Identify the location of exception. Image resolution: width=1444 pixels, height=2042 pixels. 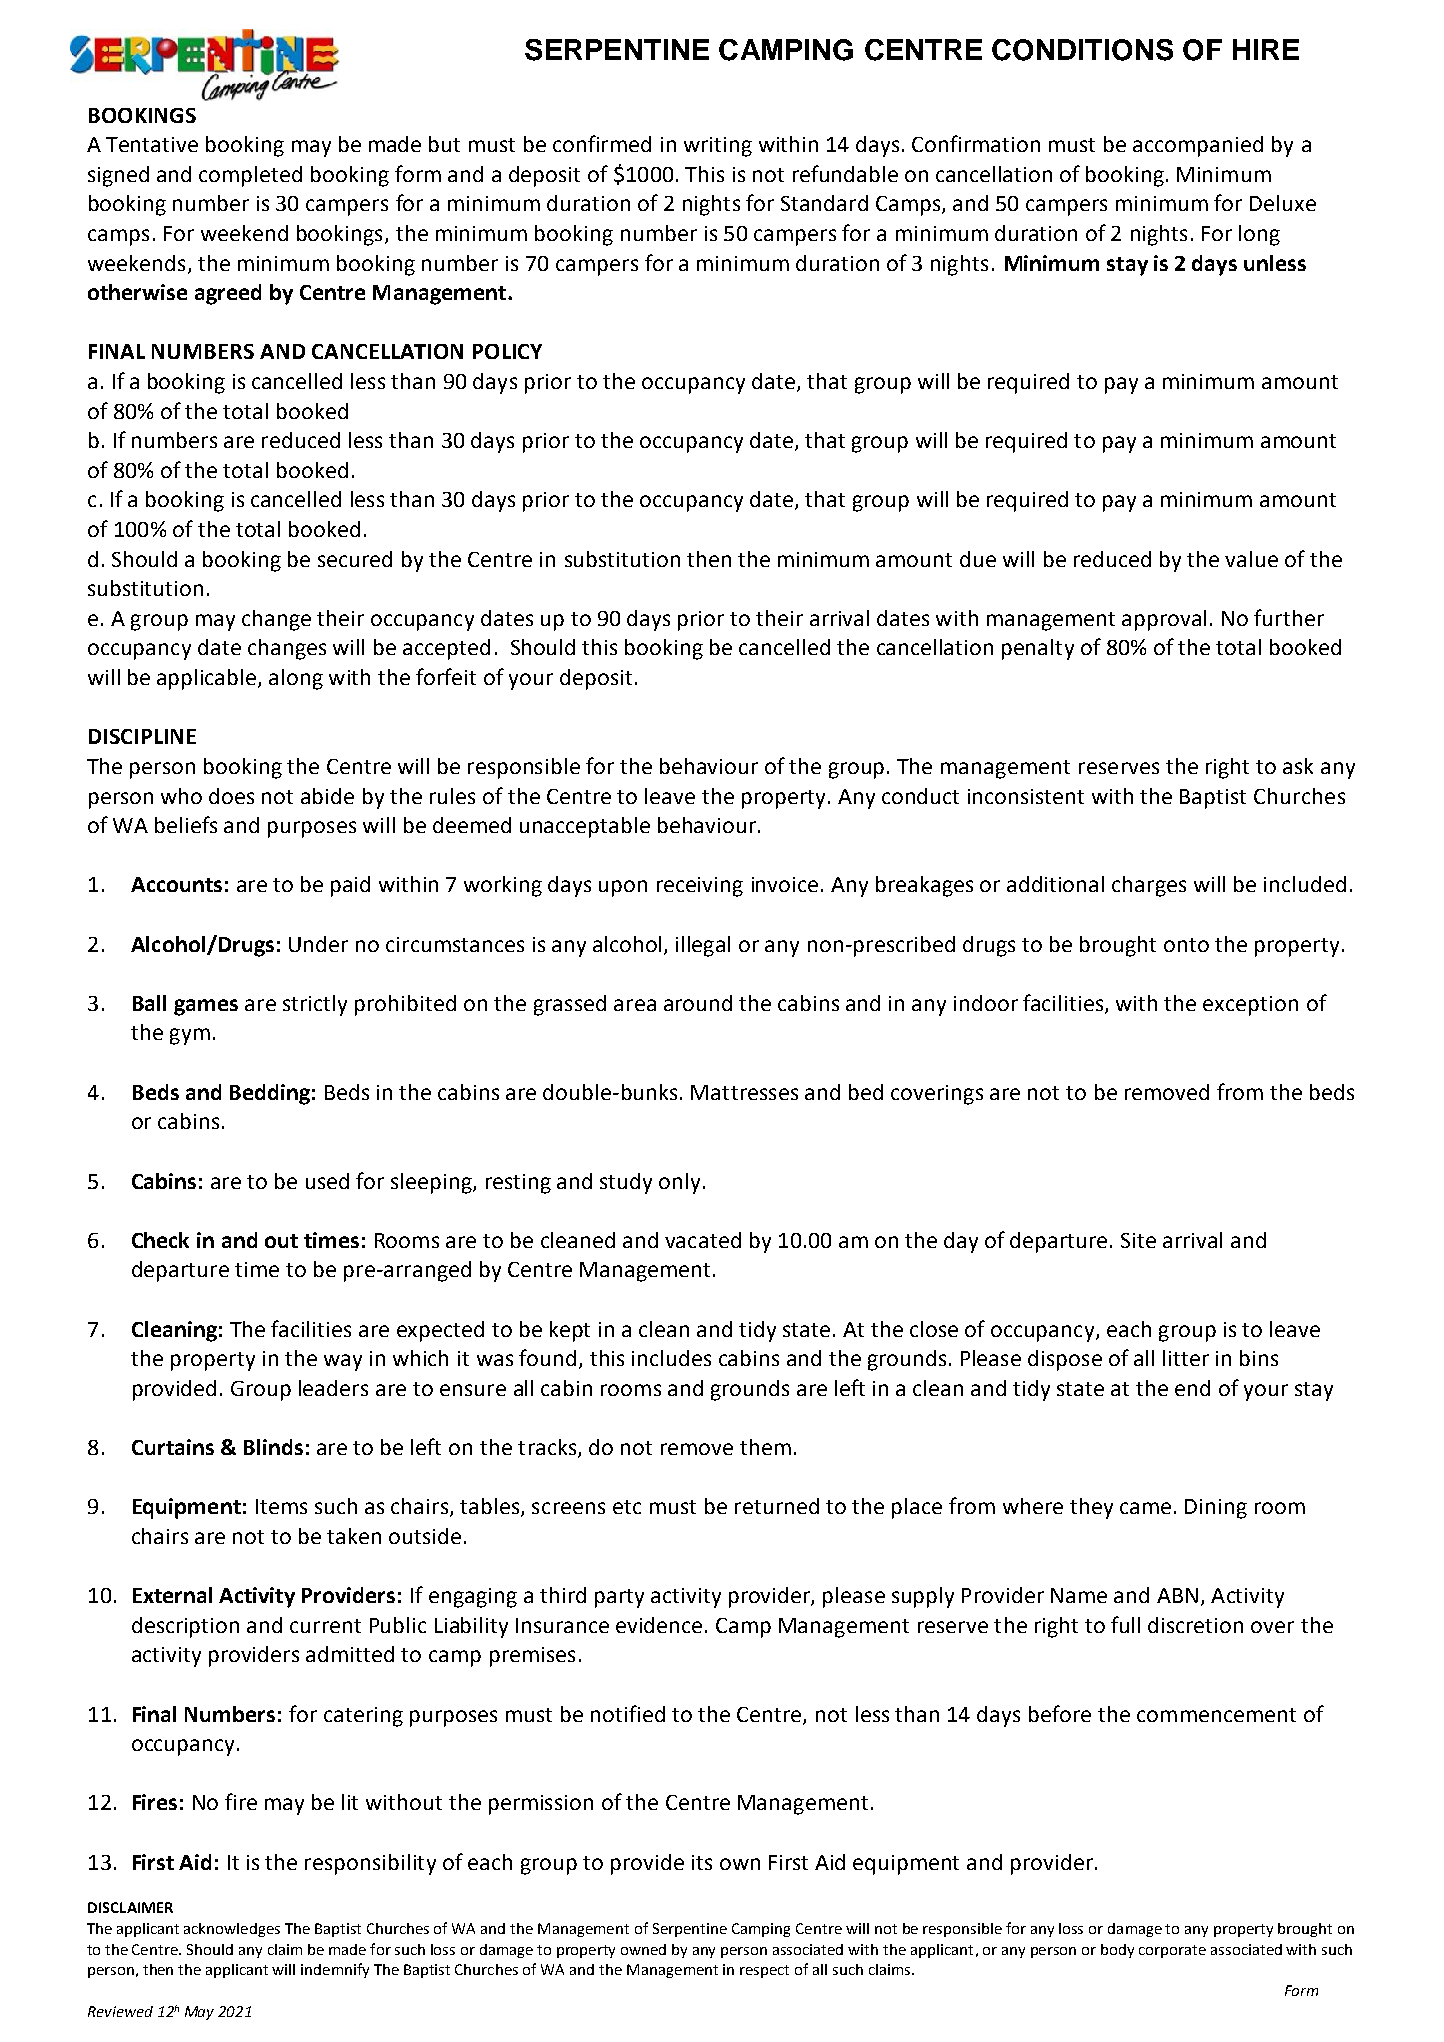
(1250, 1006).
